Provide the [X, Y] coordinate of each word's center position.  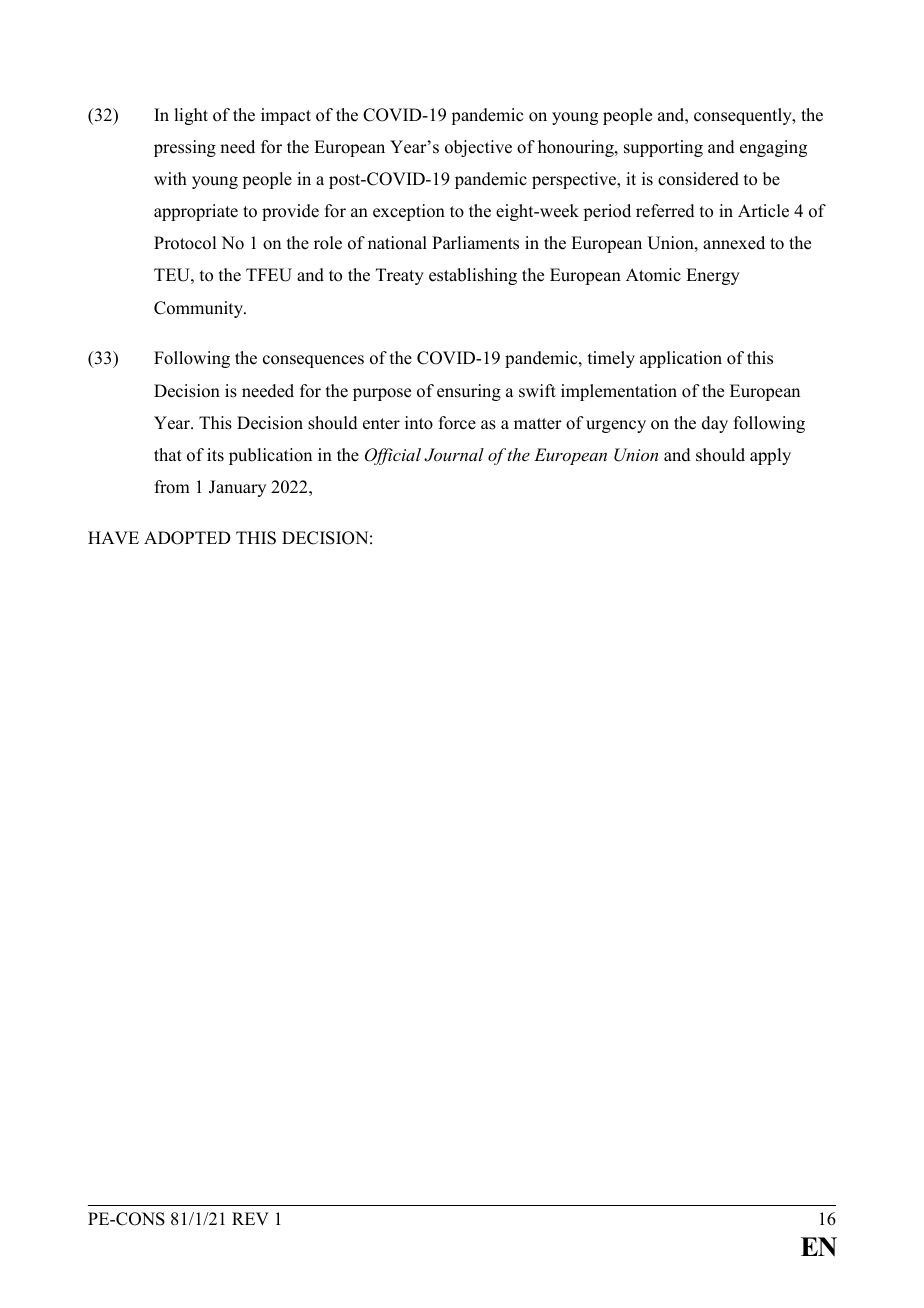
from [172, 487]
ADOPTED [187, 538]
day [715, 424]
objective [478, 148]
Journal [454, 455]
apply [770, 456]
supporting [663, 148]
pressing [185, 148]
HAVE [113, 537]
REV [250, 1218]
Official [393, 456]
